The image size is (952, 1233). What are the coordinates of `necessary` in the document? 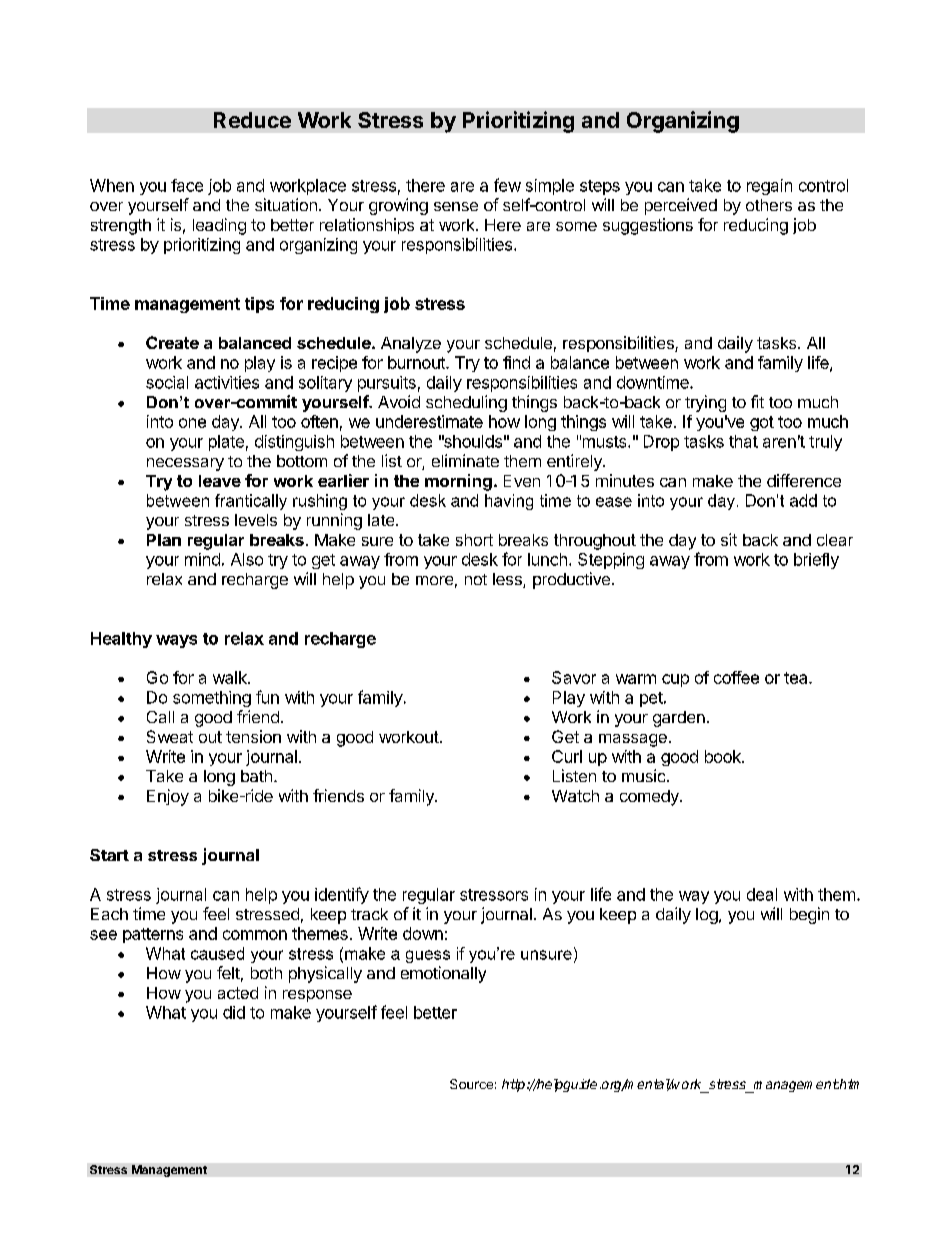 It's located at (185, 464).
